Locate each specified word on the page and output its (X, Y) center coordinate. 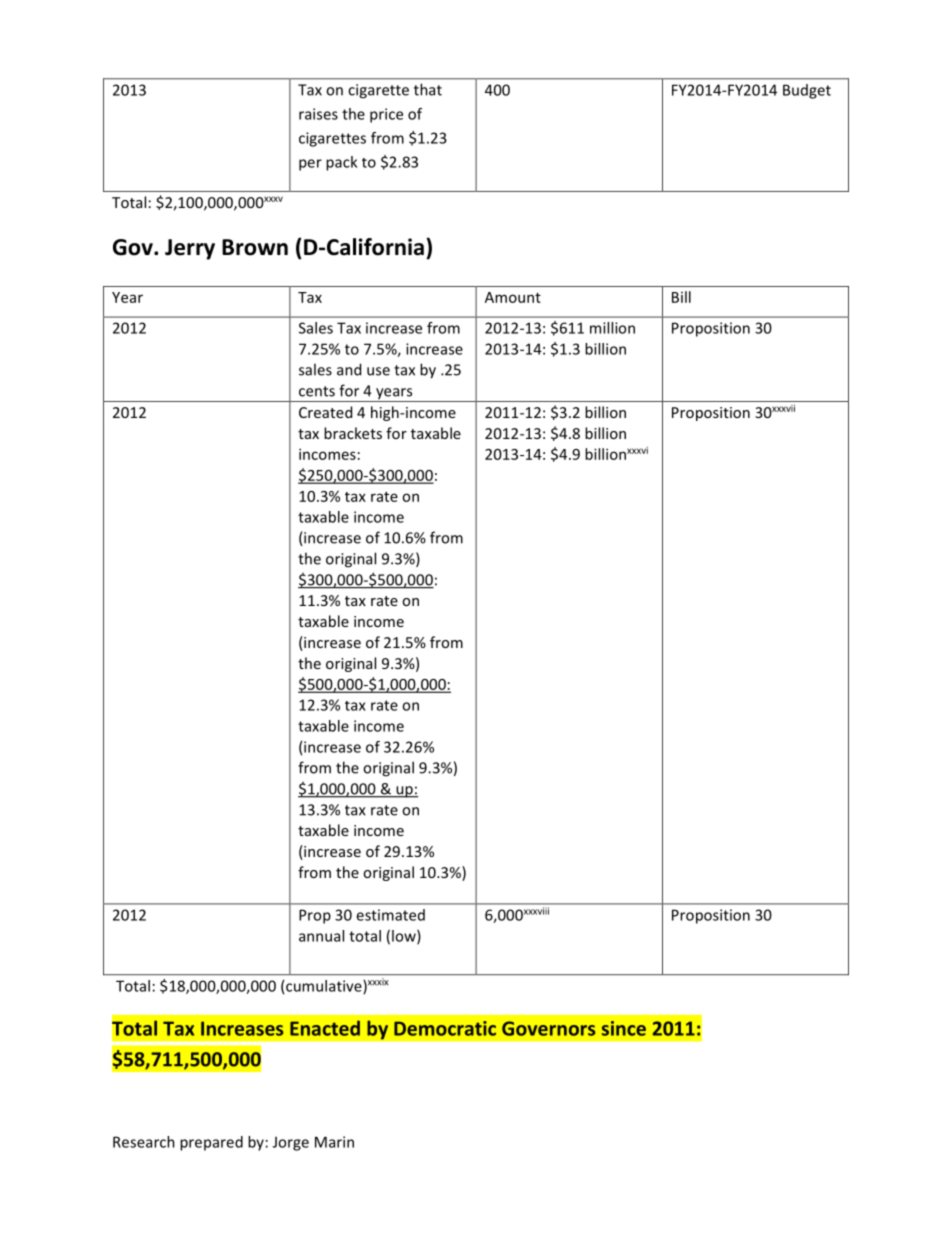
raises (318, 114)
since (624, 1028)
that (428, 89)
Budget (807, 91)
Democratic (445, 1028)
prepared (211, 1143)
